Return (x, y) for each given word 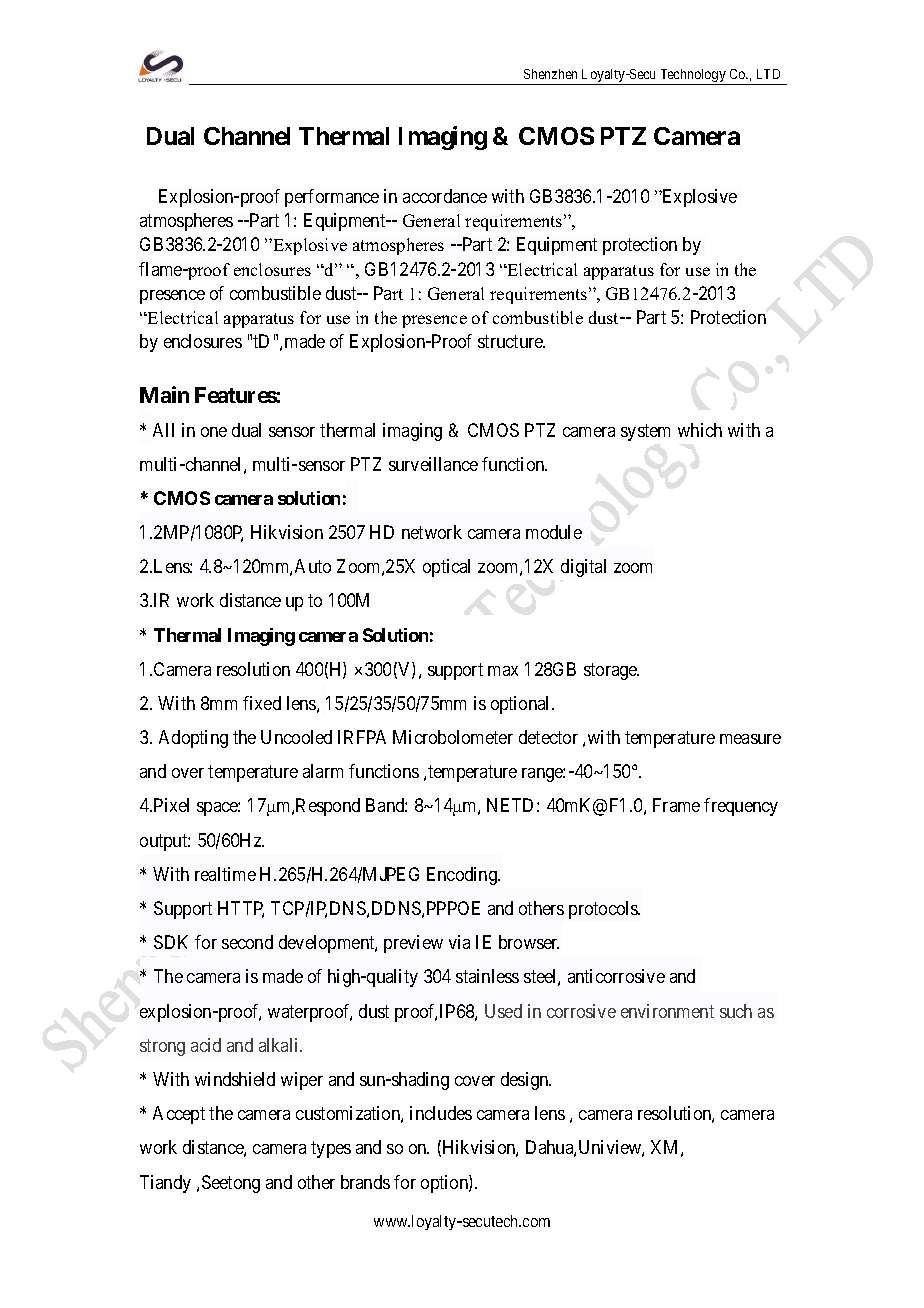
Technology (693, 77)
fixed (262, 703)
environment (667, 1011)
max (503, 671)
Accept (179, 1115)
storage (611, 671)
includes (441, 1113)
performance (332, 198)
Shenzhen (550, 74)
